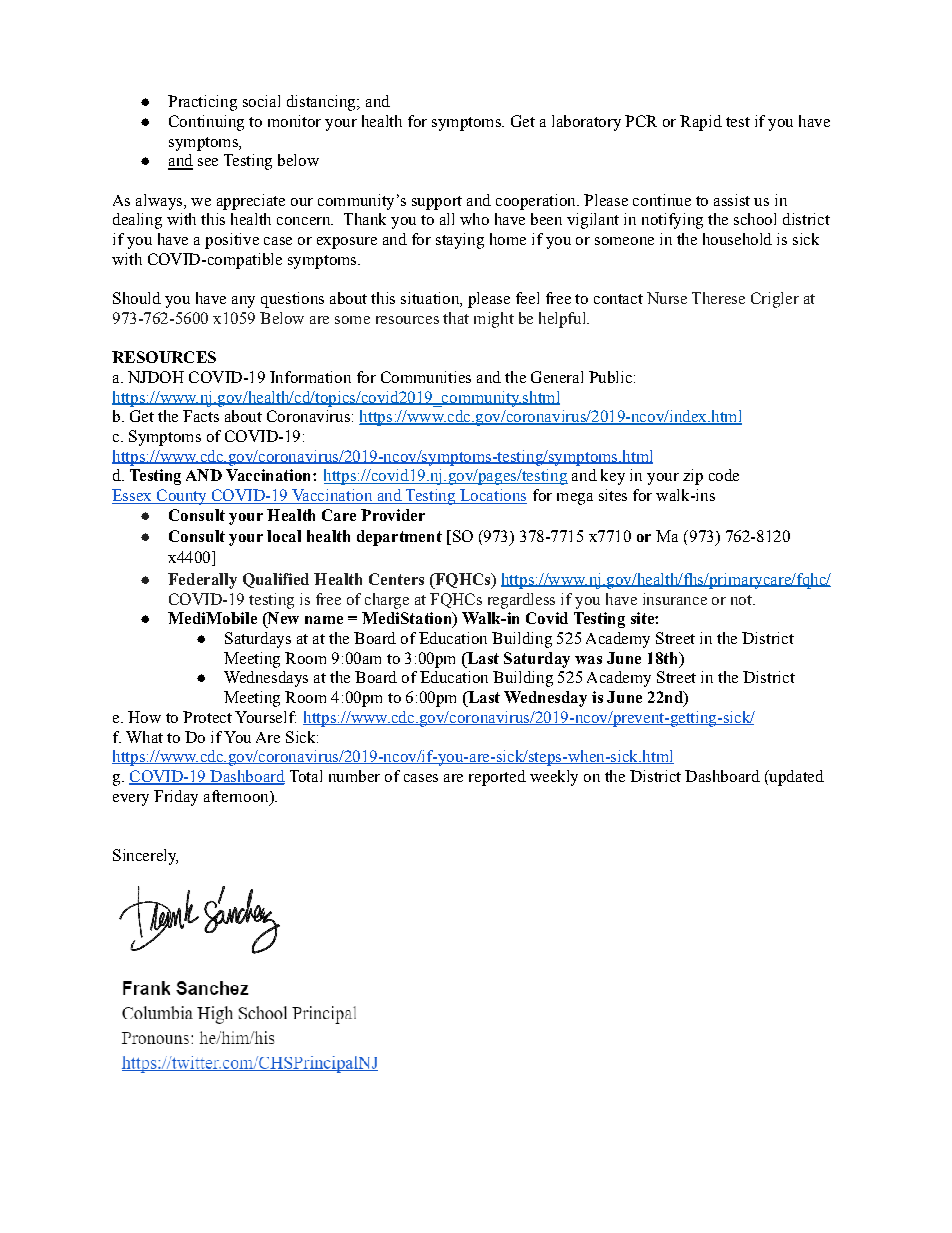 The image size is (952, 1233). I want to click on reported, so click(497, 778).
